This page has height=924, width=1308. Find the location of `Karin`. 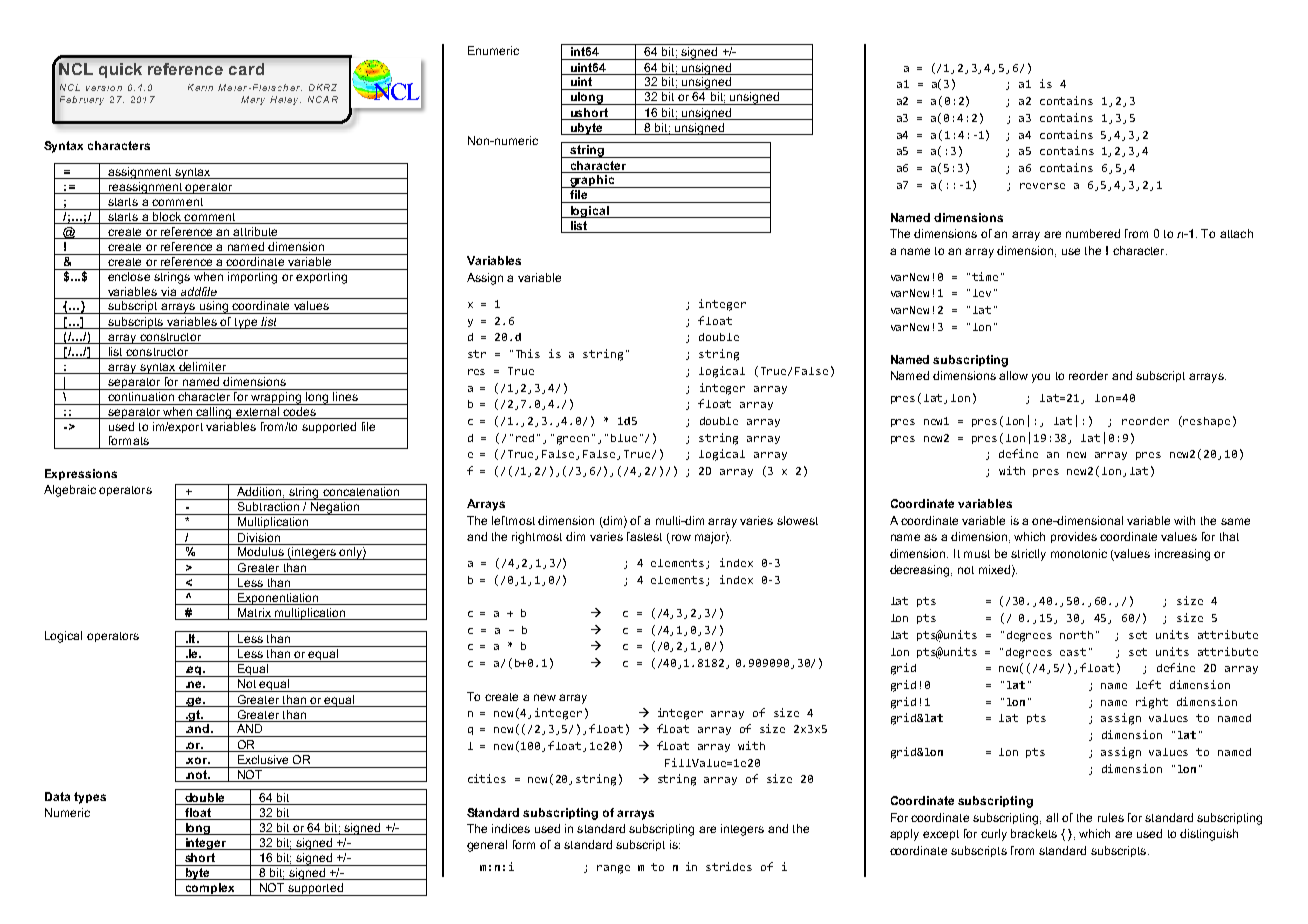

Karin is located at coordinates (200, 87).
